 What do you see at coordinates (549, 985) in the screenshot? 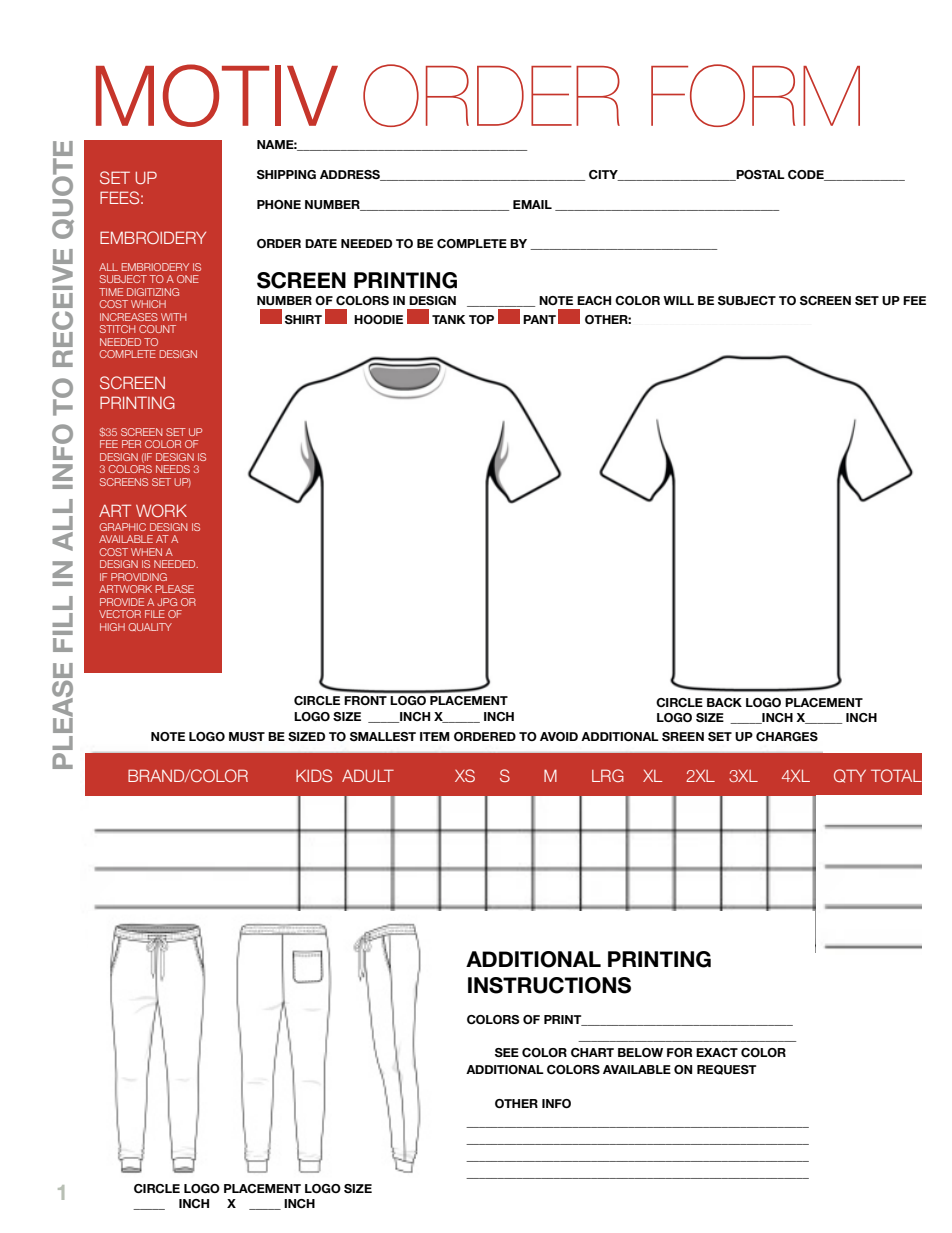
I see `INSTRUCTIONS` at bounding box center [549, 985].
